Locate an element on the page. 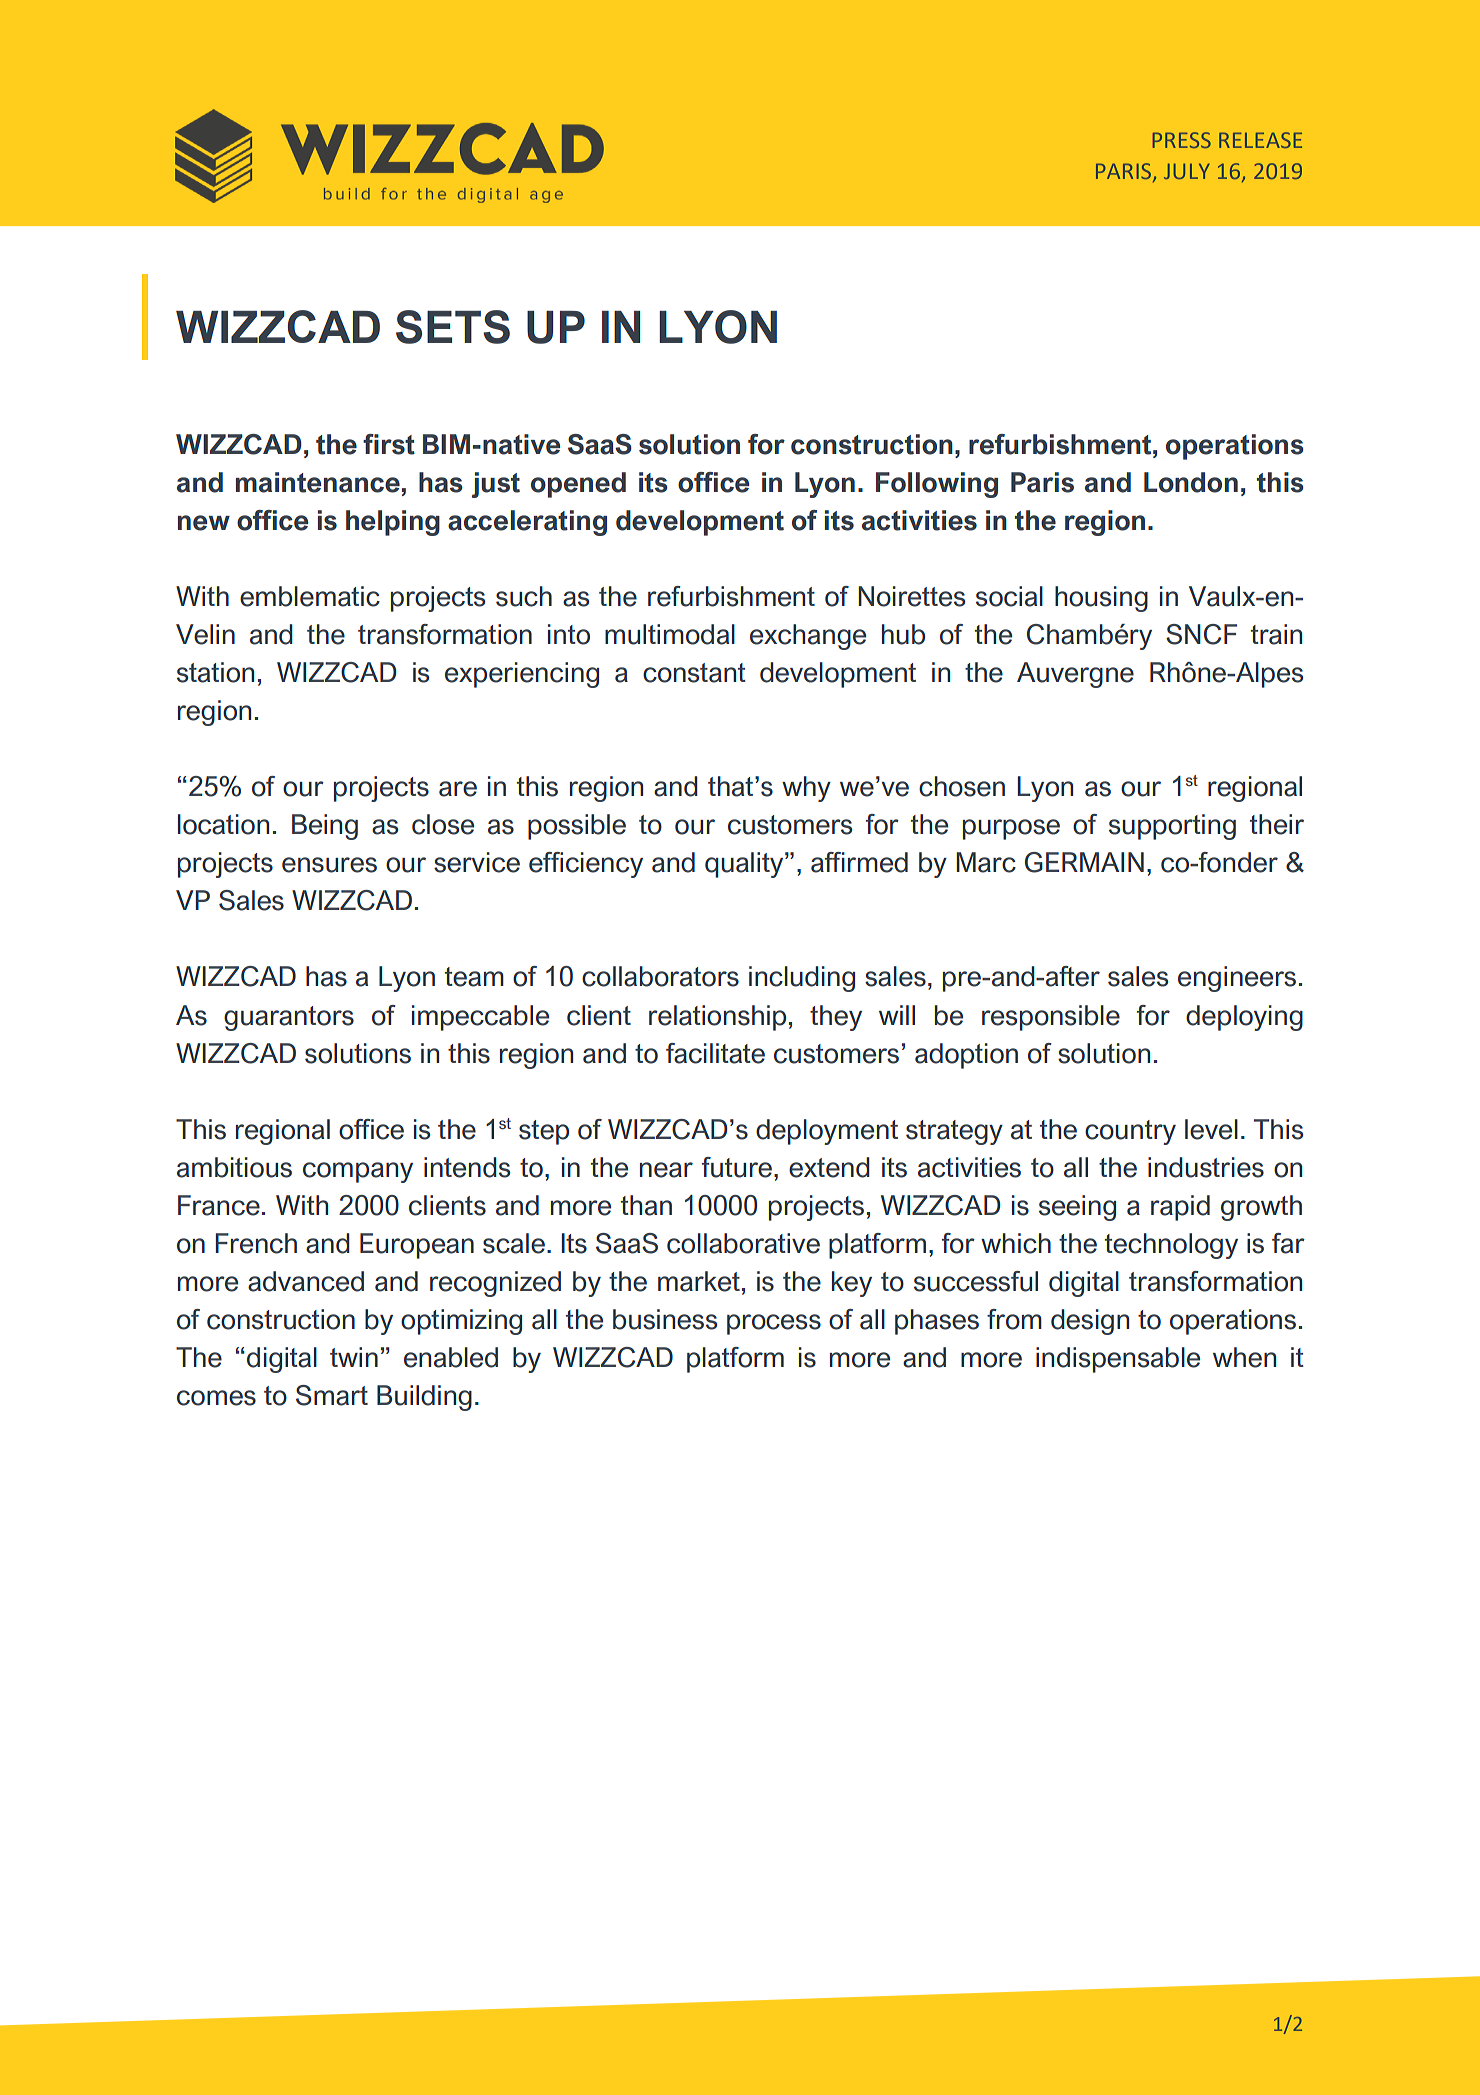 The height and width of the document is (2095, 1480). deploying is located at coordinates (1244, 1018).
